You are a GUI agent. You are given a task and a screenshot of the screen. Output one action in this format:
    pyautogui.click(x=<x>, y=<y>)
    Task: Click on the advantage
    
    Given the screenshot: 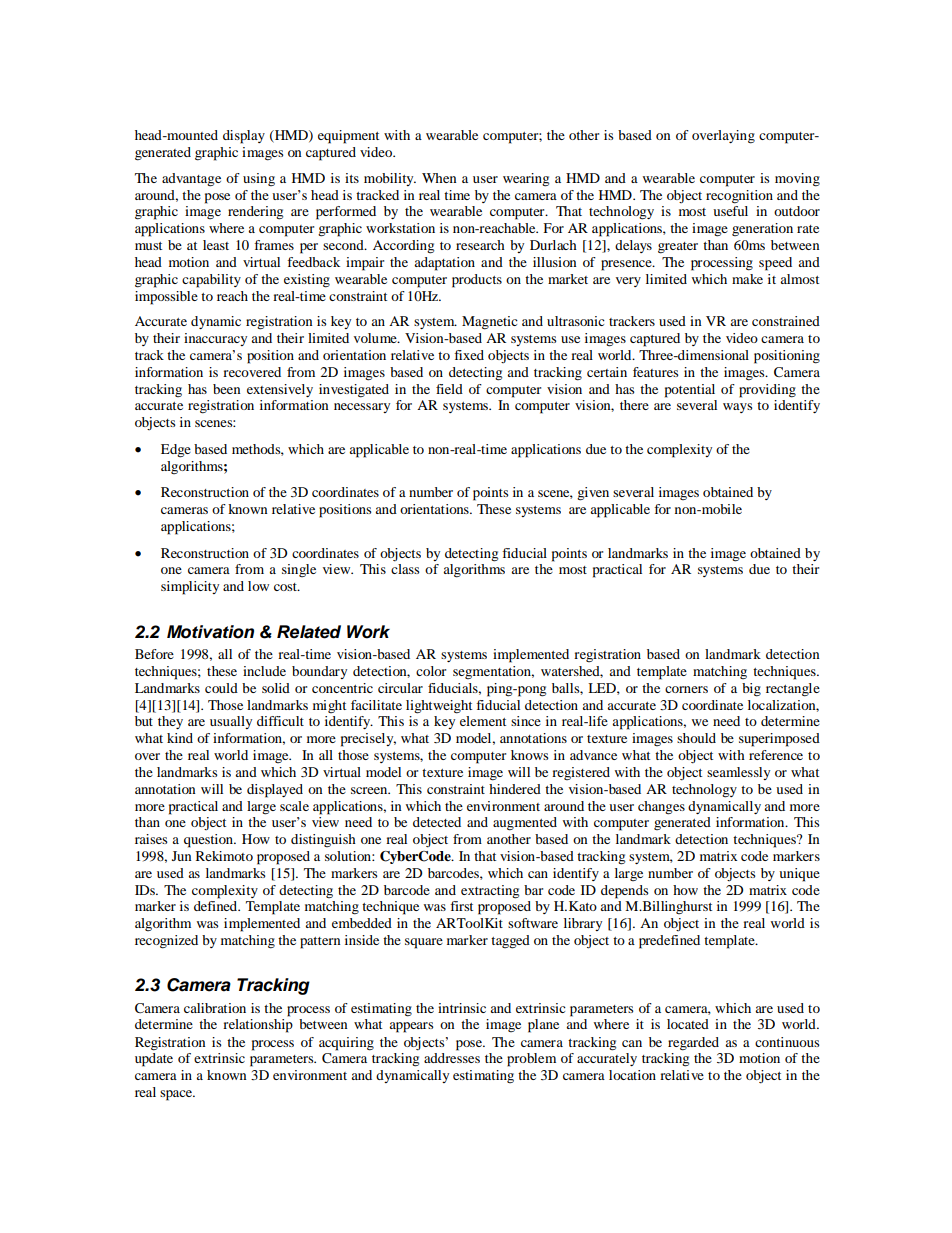 What is the action you would take?
    pyautogui.click(x=191, y=180)
